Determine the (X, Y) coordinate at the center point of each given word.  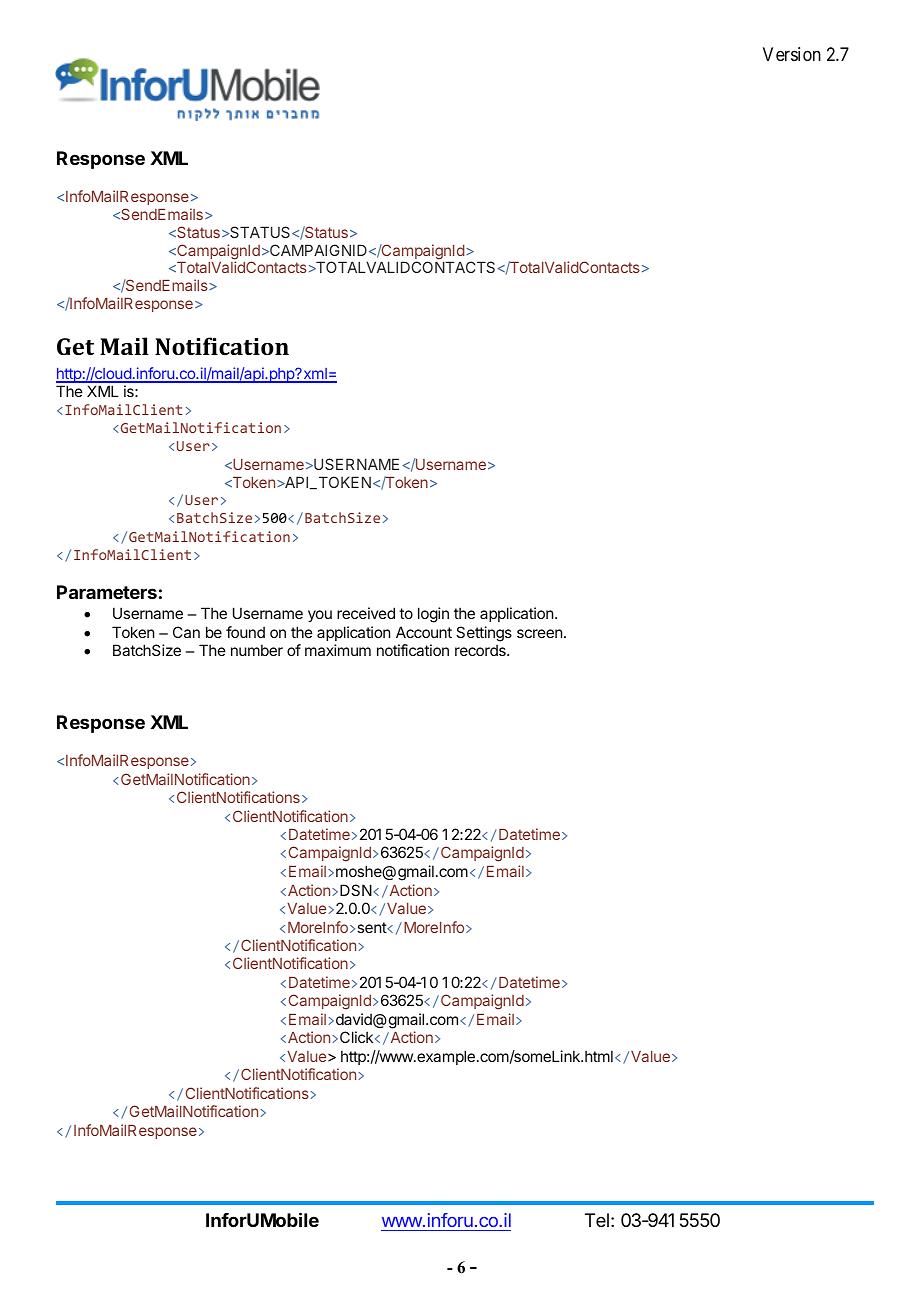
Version (792, 54)
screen (539, 633)
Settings (484, 634)
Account (424, 632)
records (481, 650)
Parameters (107, 592)
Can (186, 632)
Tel (597, 1220)
